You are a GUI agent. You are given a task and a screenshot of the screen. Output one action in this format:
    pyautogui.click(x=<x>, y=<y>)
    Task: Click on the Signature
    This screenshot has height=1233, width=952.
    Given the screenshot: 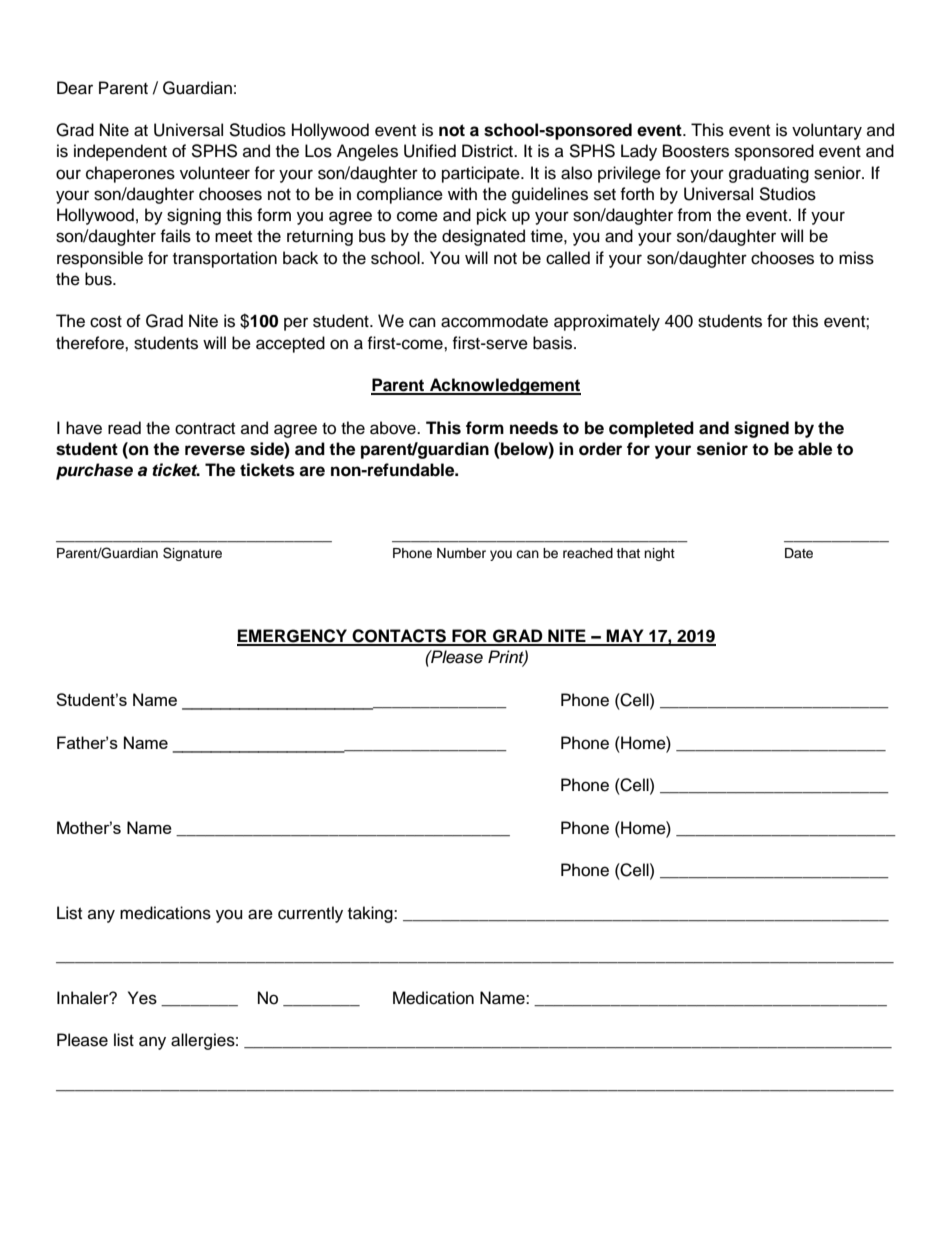 What is the action you would take?
    pyautogui.click(x=192, y=554)
